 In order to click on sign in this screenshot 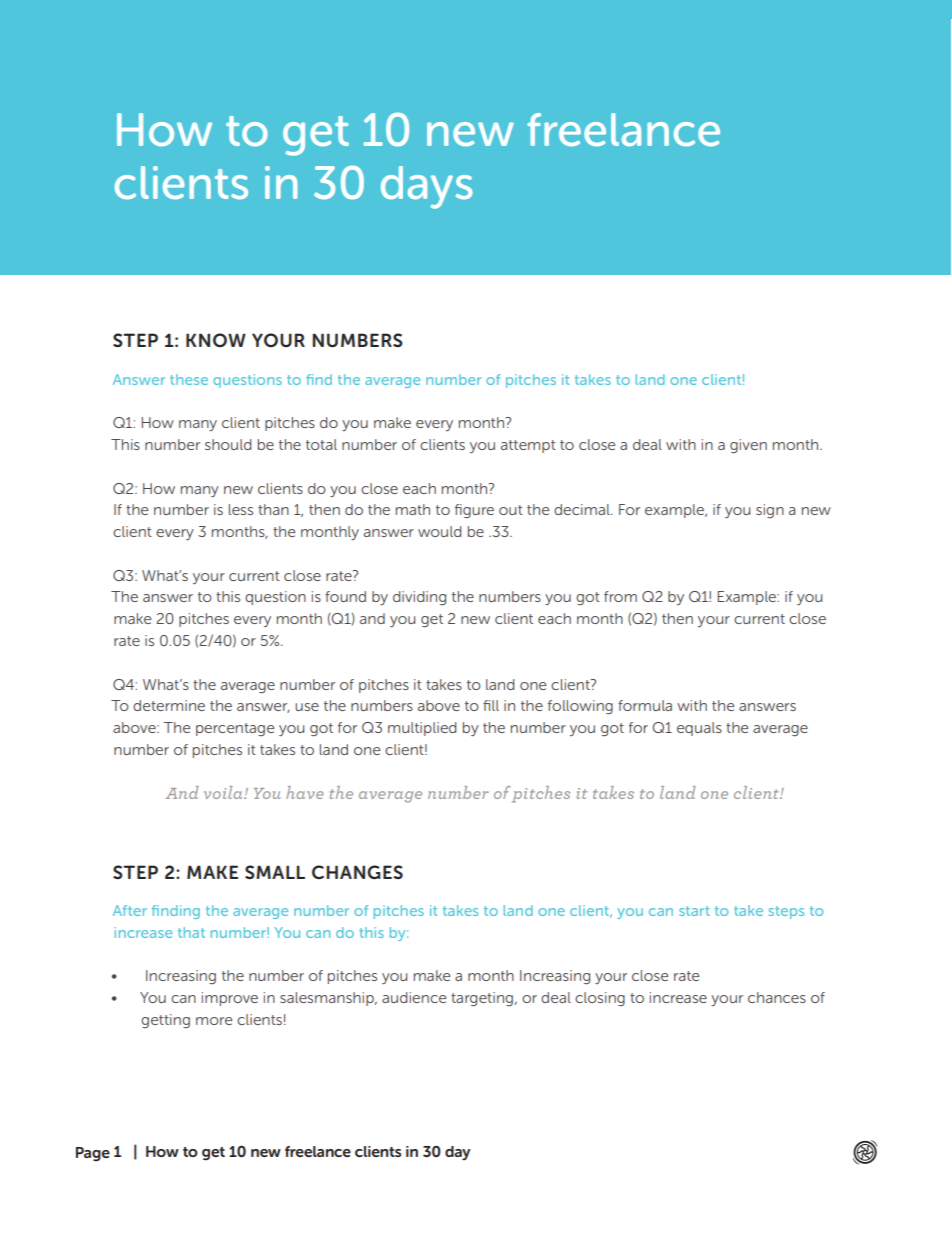, I will do `click(770, 511)`.
